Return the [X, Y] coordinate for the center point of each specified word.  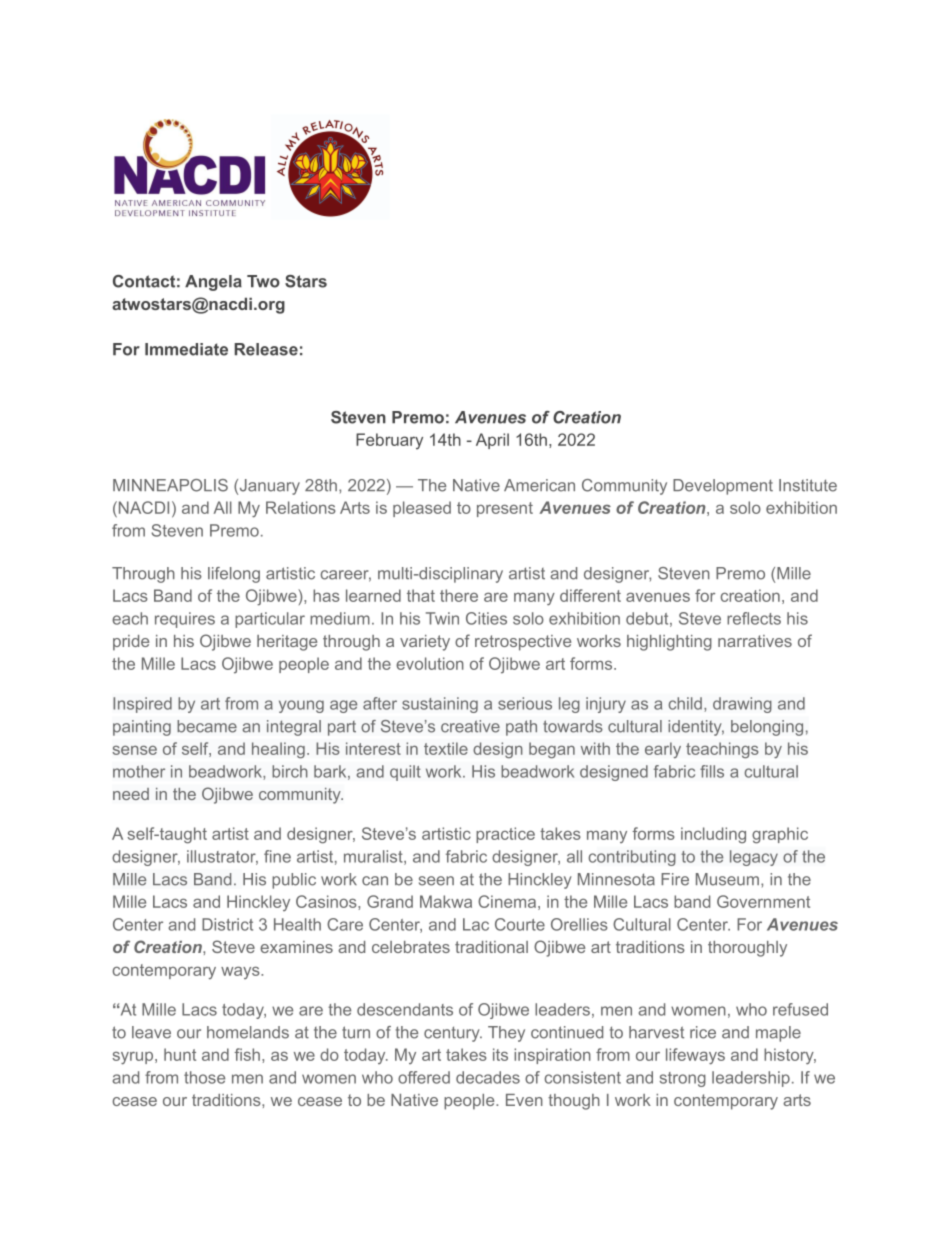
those [204, 1077]
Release [266, 349]
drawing [742, 705]
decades [488, 1077]
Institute [808, 485]
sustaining [440, 705]
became [207, 726]
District [227, 924]
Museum [729, 879]
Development [723, 487]
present [505, 509]
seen [436, 881]
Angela [213, 283]
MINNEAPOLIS [170, 485]
